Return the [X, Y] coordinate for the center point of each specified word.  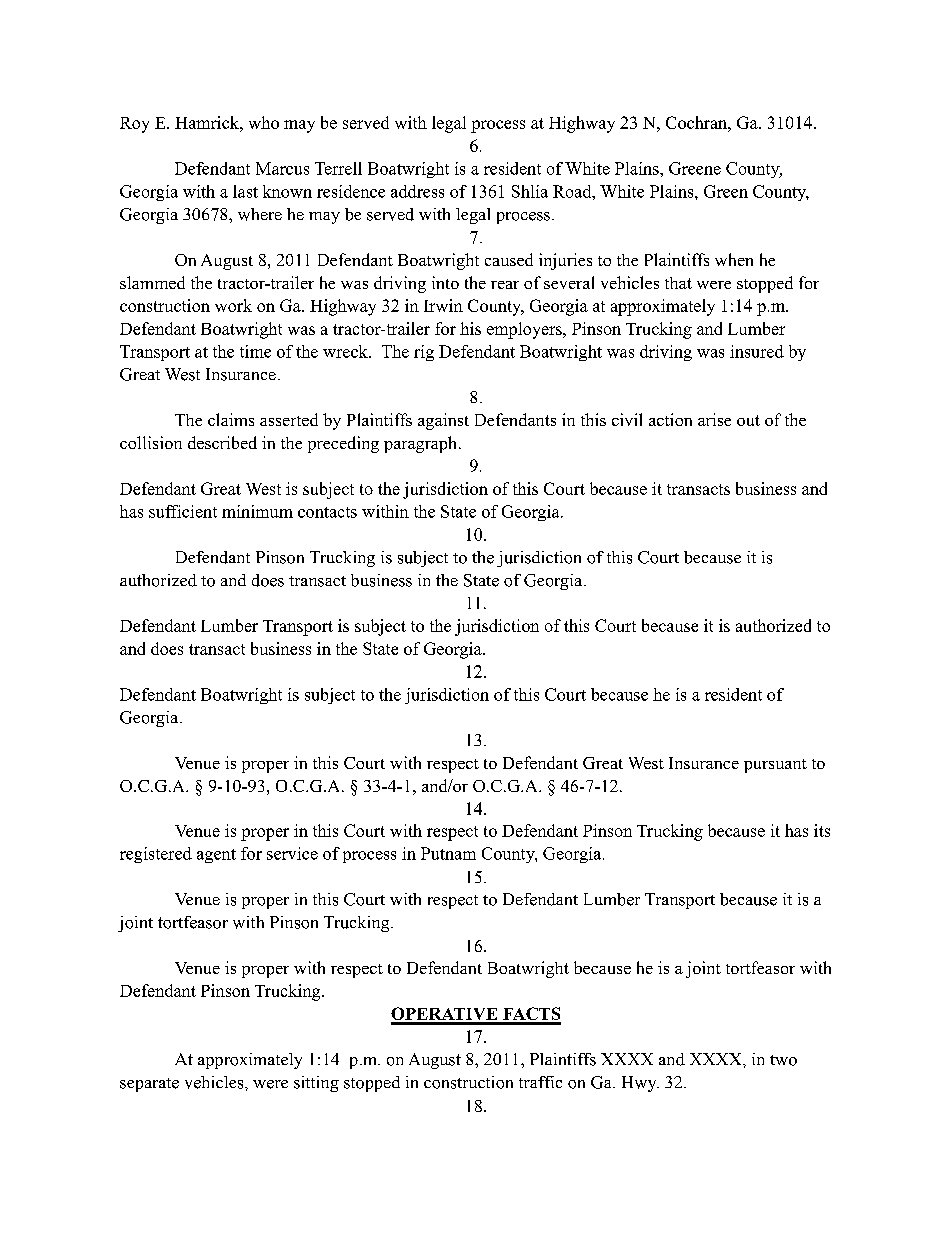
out [748, 420]
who [264, 122]
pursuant [775, 766]
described [222, 442]
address [417, 191]
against [443, 421]
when [734, 259]
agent [216, 856]
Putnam [448, 853]
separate [149, 1085]
